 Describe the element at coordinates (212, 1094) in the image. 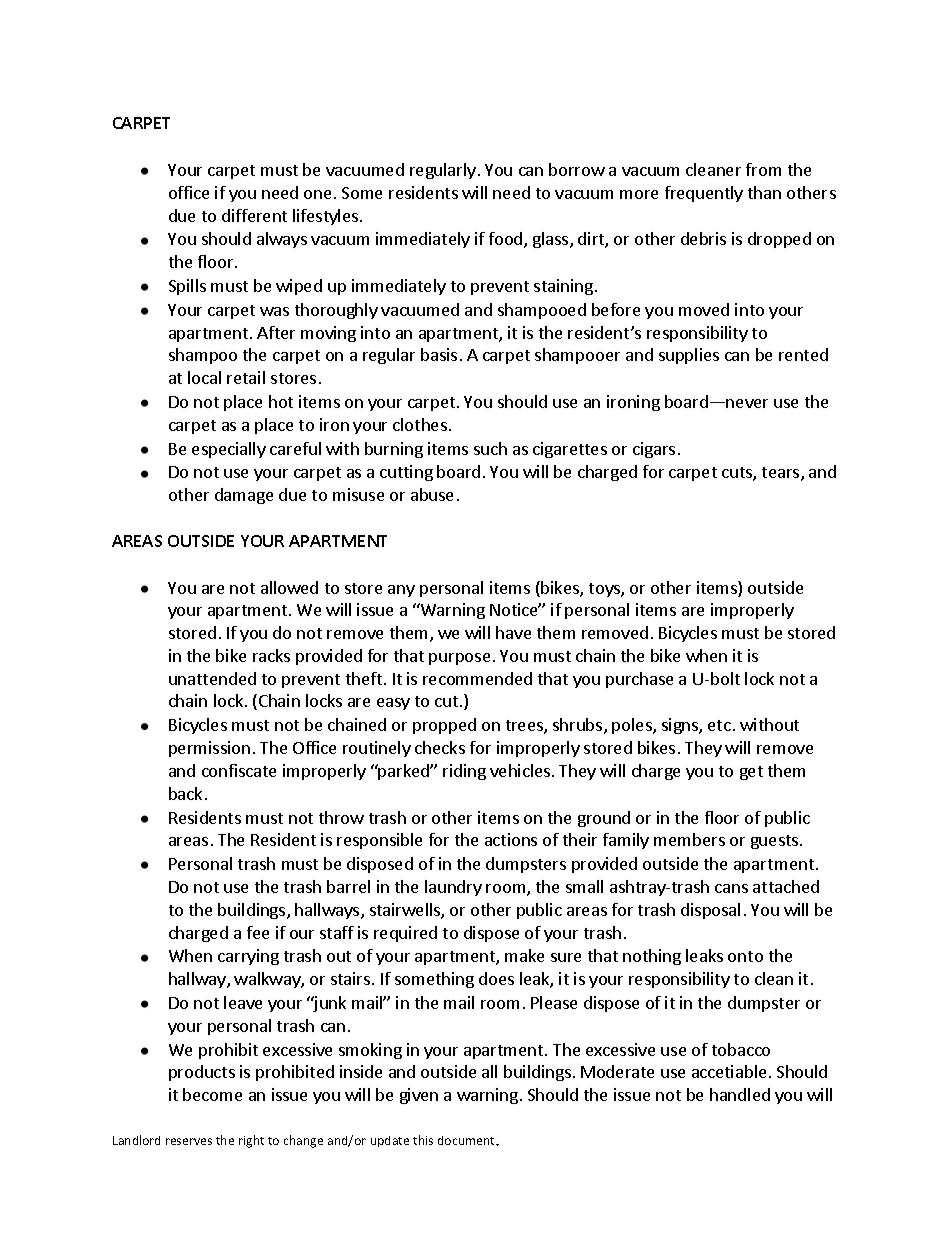

I see `become` at that location.
